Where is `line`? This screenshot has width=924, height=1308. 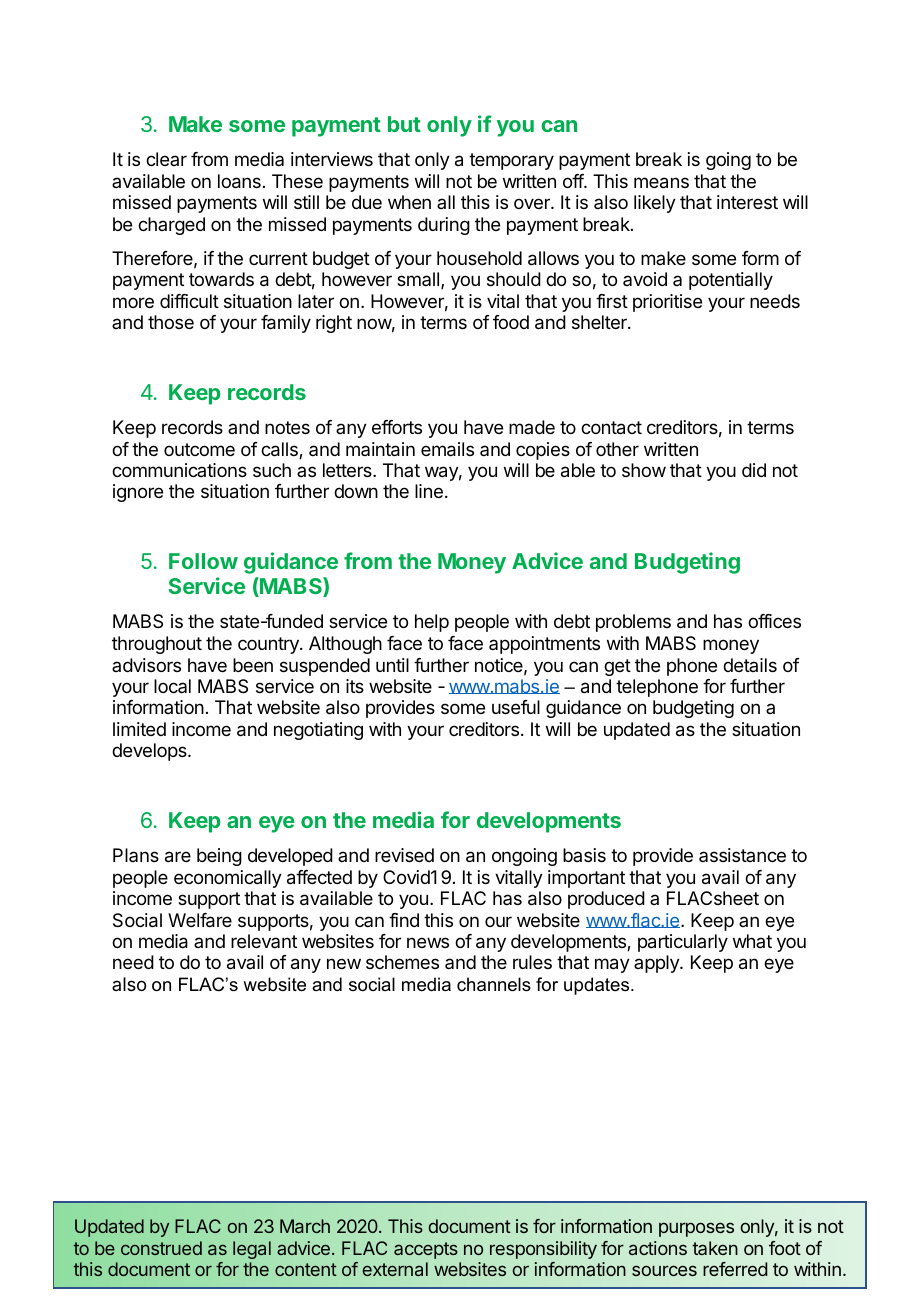
line is located at coordinates (429, 491).
